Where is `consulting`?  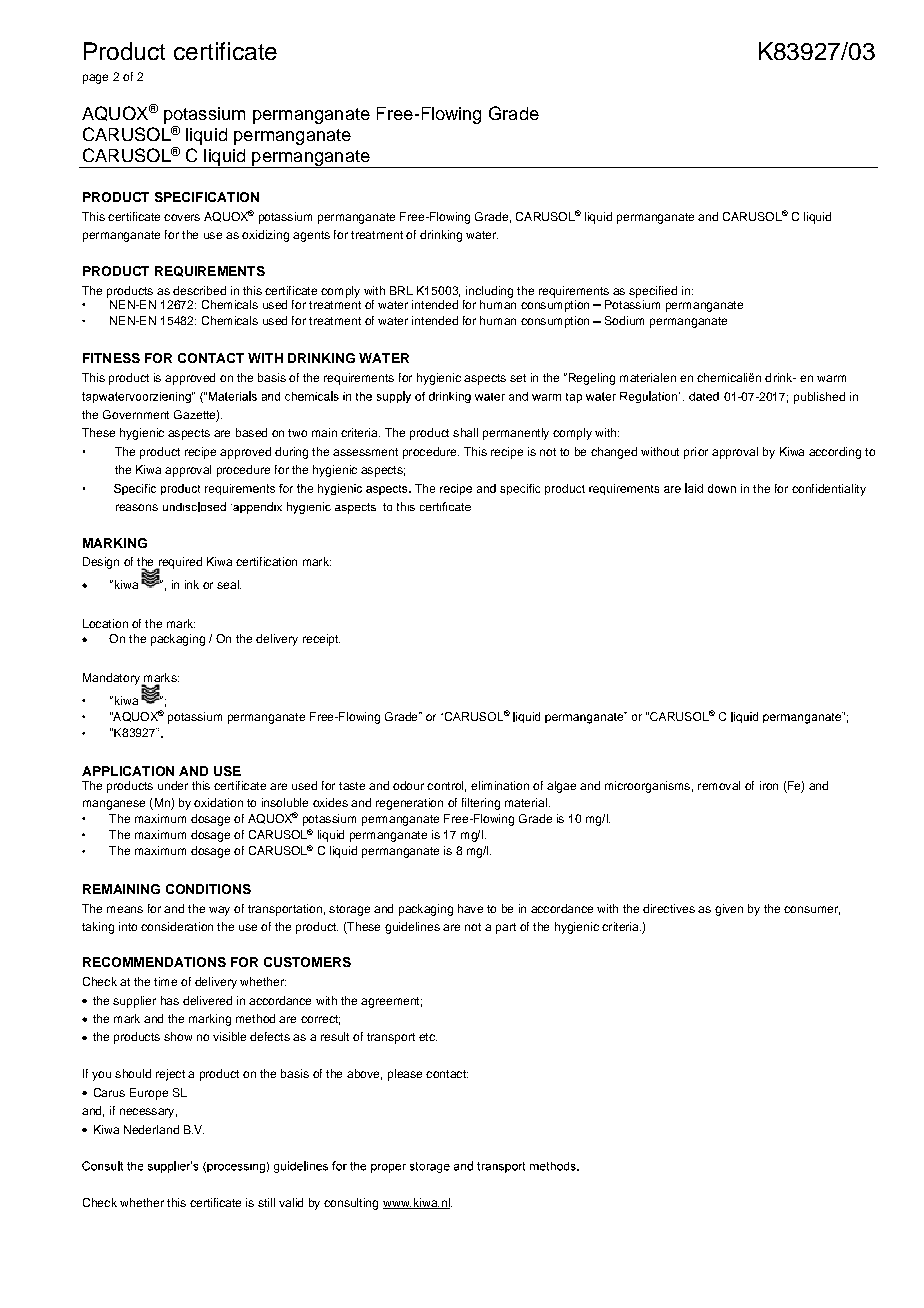
consulting is located at coordinates (351, 1204).
